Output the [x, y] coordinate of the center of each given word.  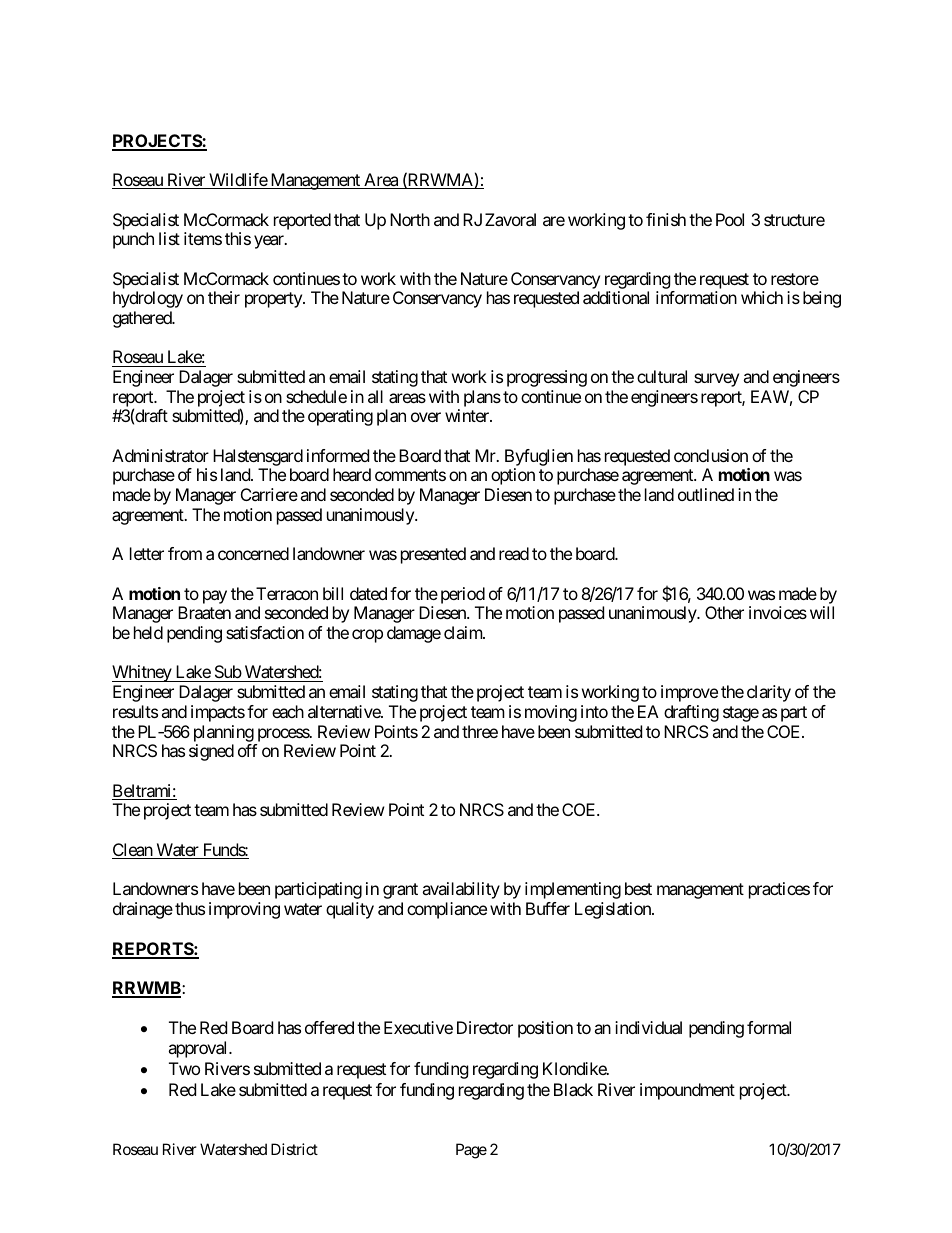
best [638, 888]
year [270, 242]
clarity [769, 693]
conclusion [711, 455]
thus [190, 908]
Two [184, 1068]
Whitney [142, 673]
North [410, 219]
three [480, 731]
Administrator [160, 455]
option [513, 476]
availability [461, 890]
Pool [730, 219]
